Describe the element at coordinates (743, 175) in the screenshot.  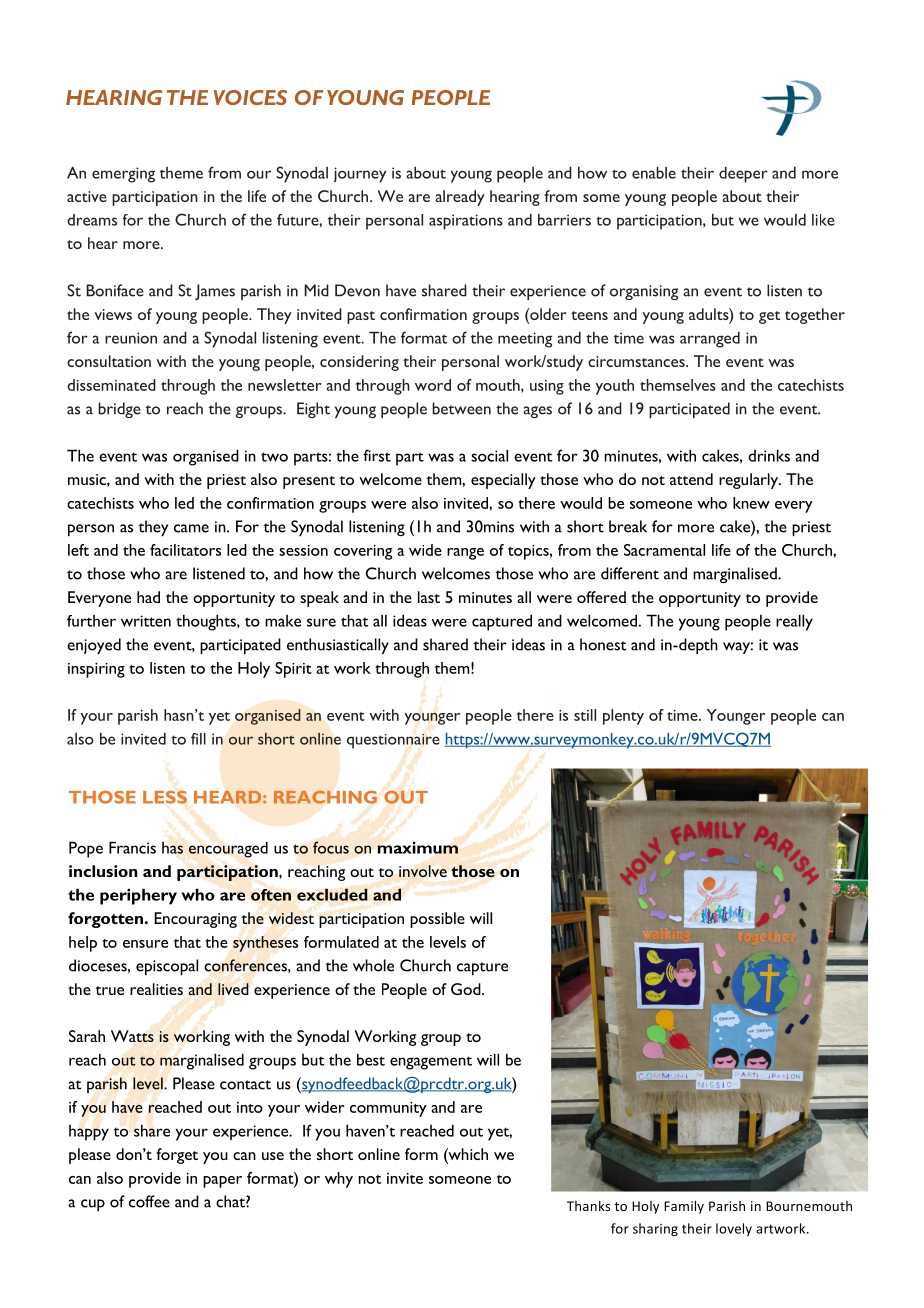
I see `deeper` at that location.
